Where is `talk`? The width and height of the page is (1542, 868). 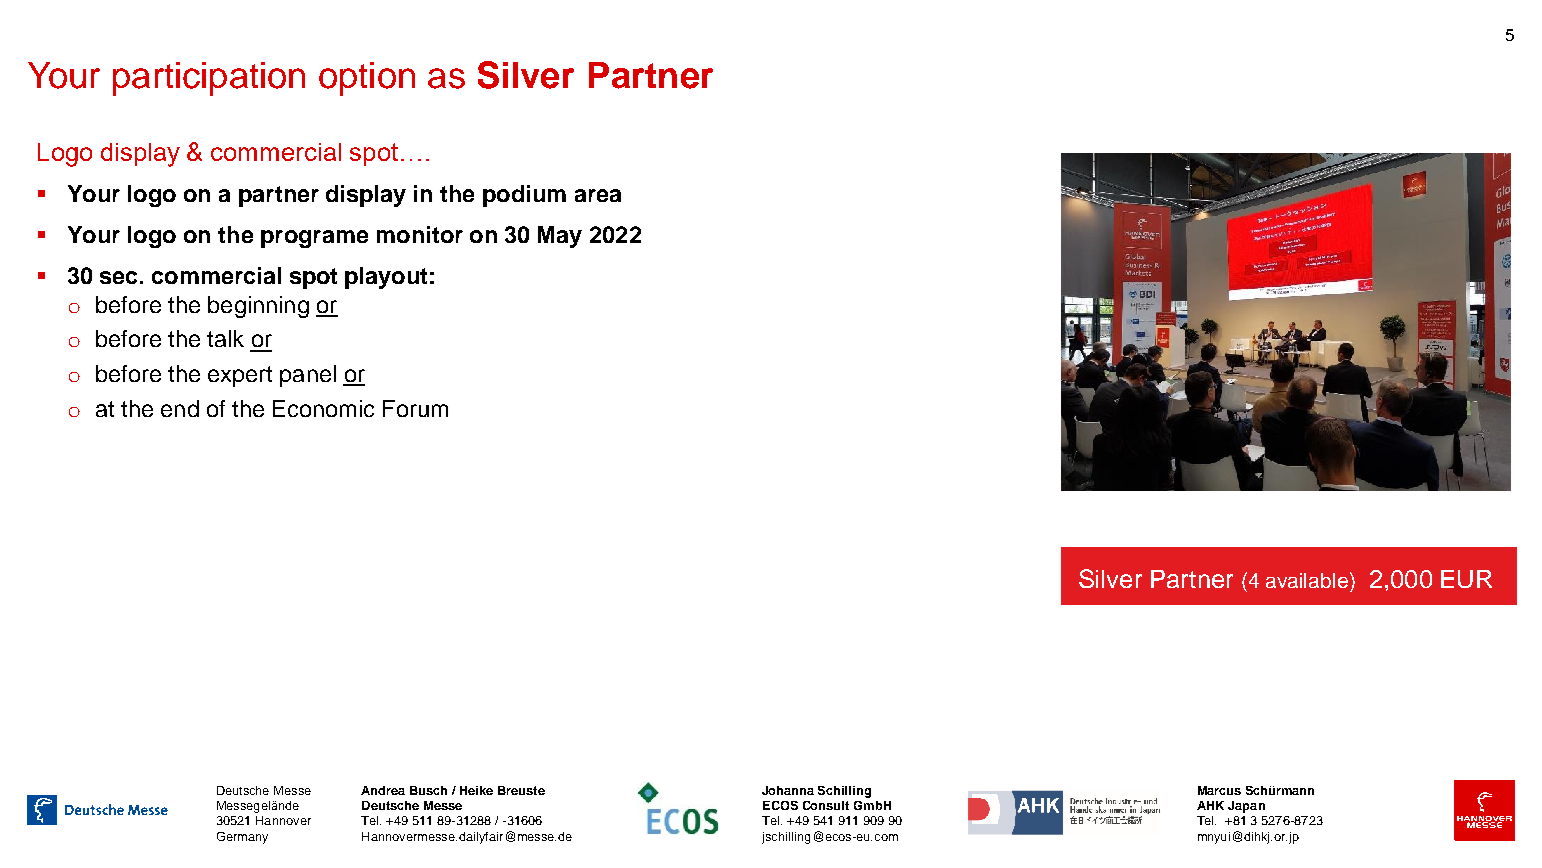 talk is located at coordinates (225, 338).
